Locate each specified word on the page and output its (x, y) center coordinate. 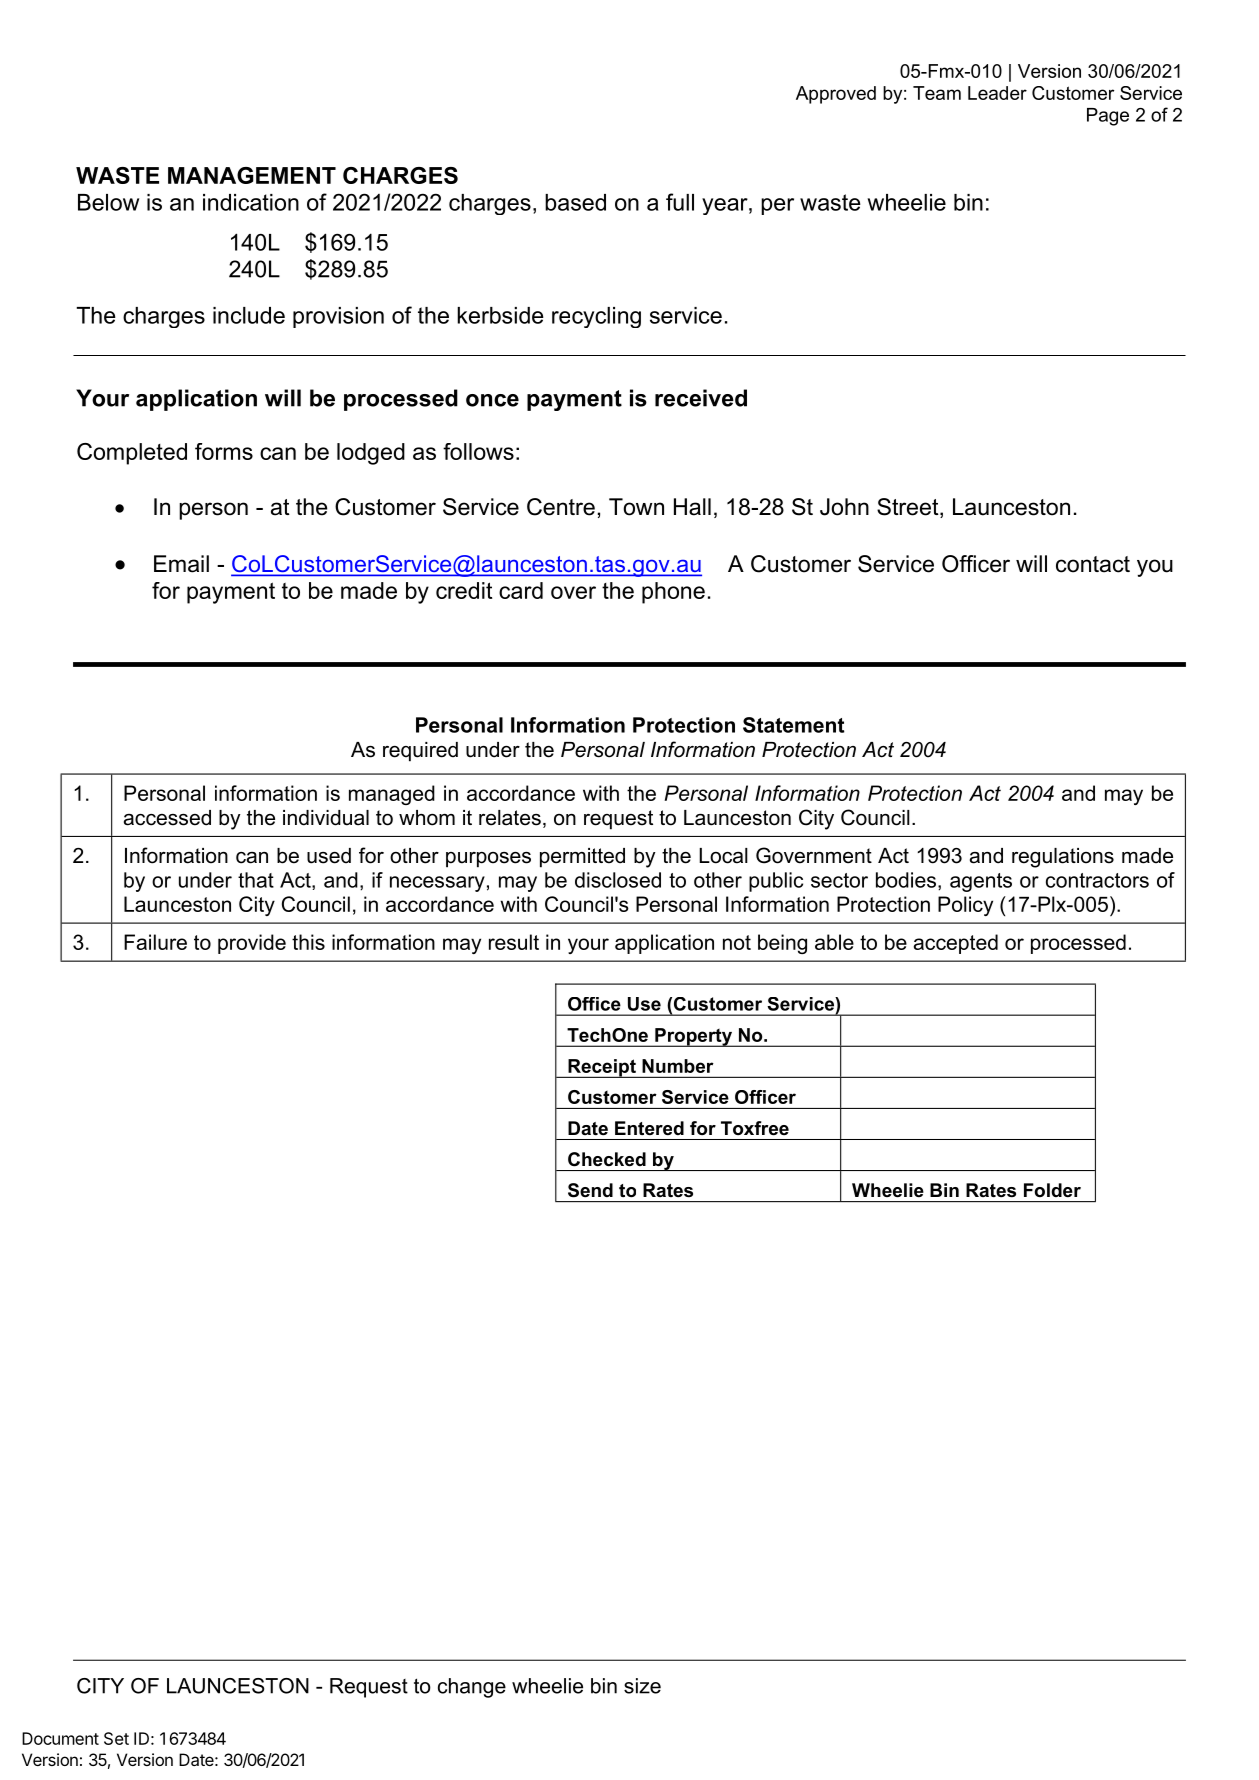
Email (181, 564)
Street (909, 508)
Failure (155, 942)
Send (590, 1190)
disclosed (618, 880)
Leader (997, 93)
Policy (965, 906)
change (472, 1688)
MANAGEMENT (252, 175)
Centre (561, 507)
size (642, 1686)
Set (116, 1738)
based (575, 202)
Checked (607, 1159)
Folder (1052, 1190)
